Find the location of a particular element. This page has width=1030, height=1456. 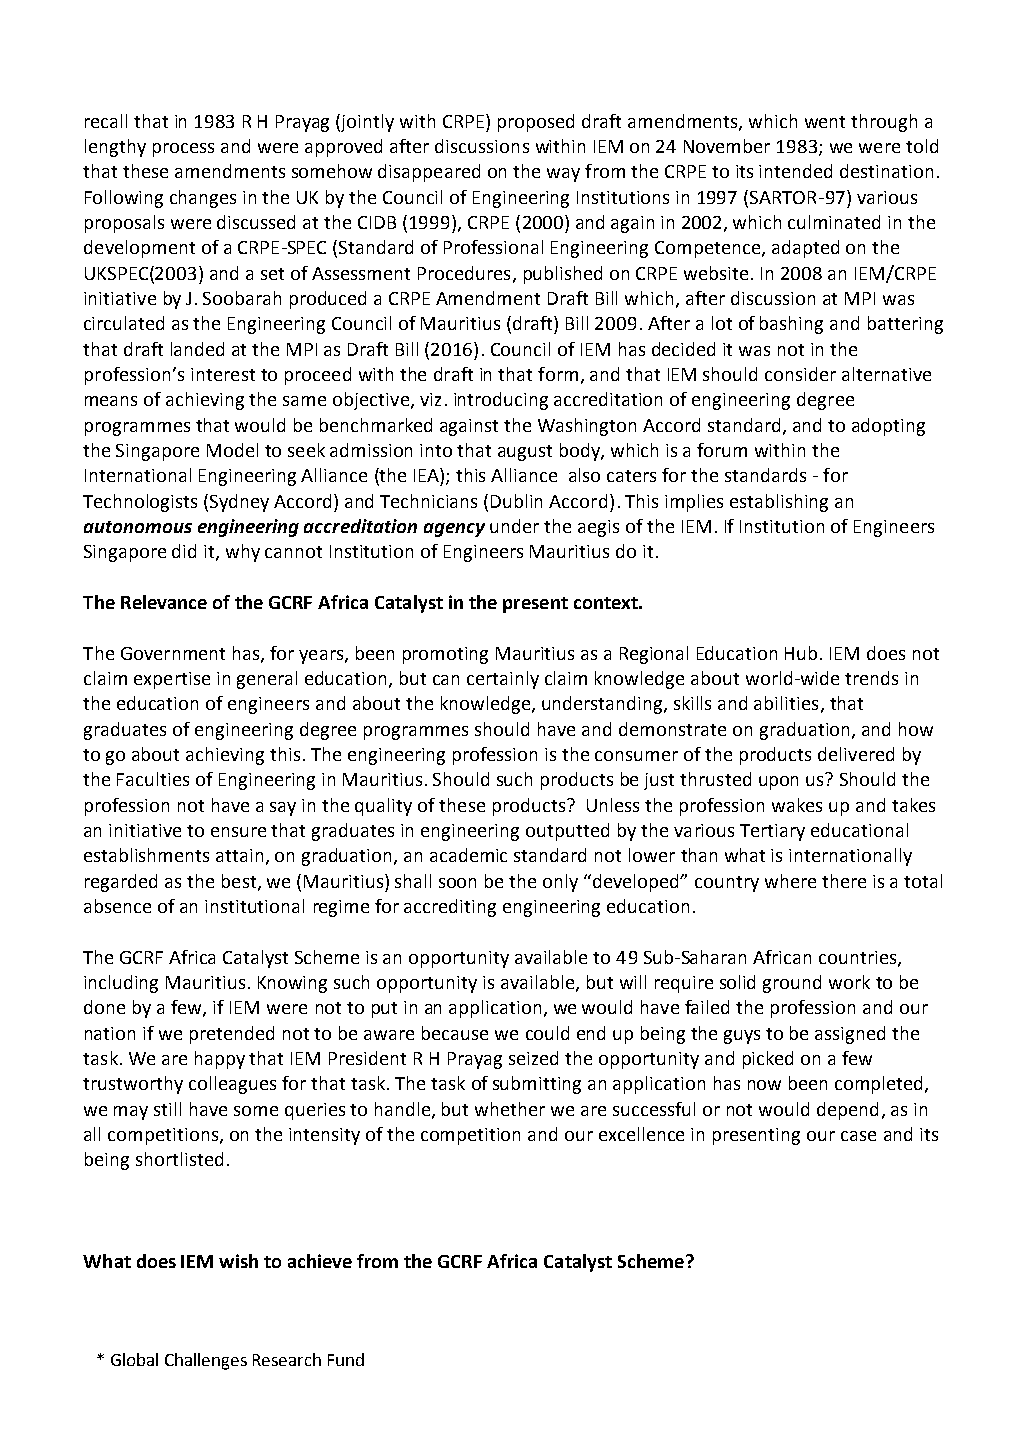

intended is located at coordinates (795, 171).
